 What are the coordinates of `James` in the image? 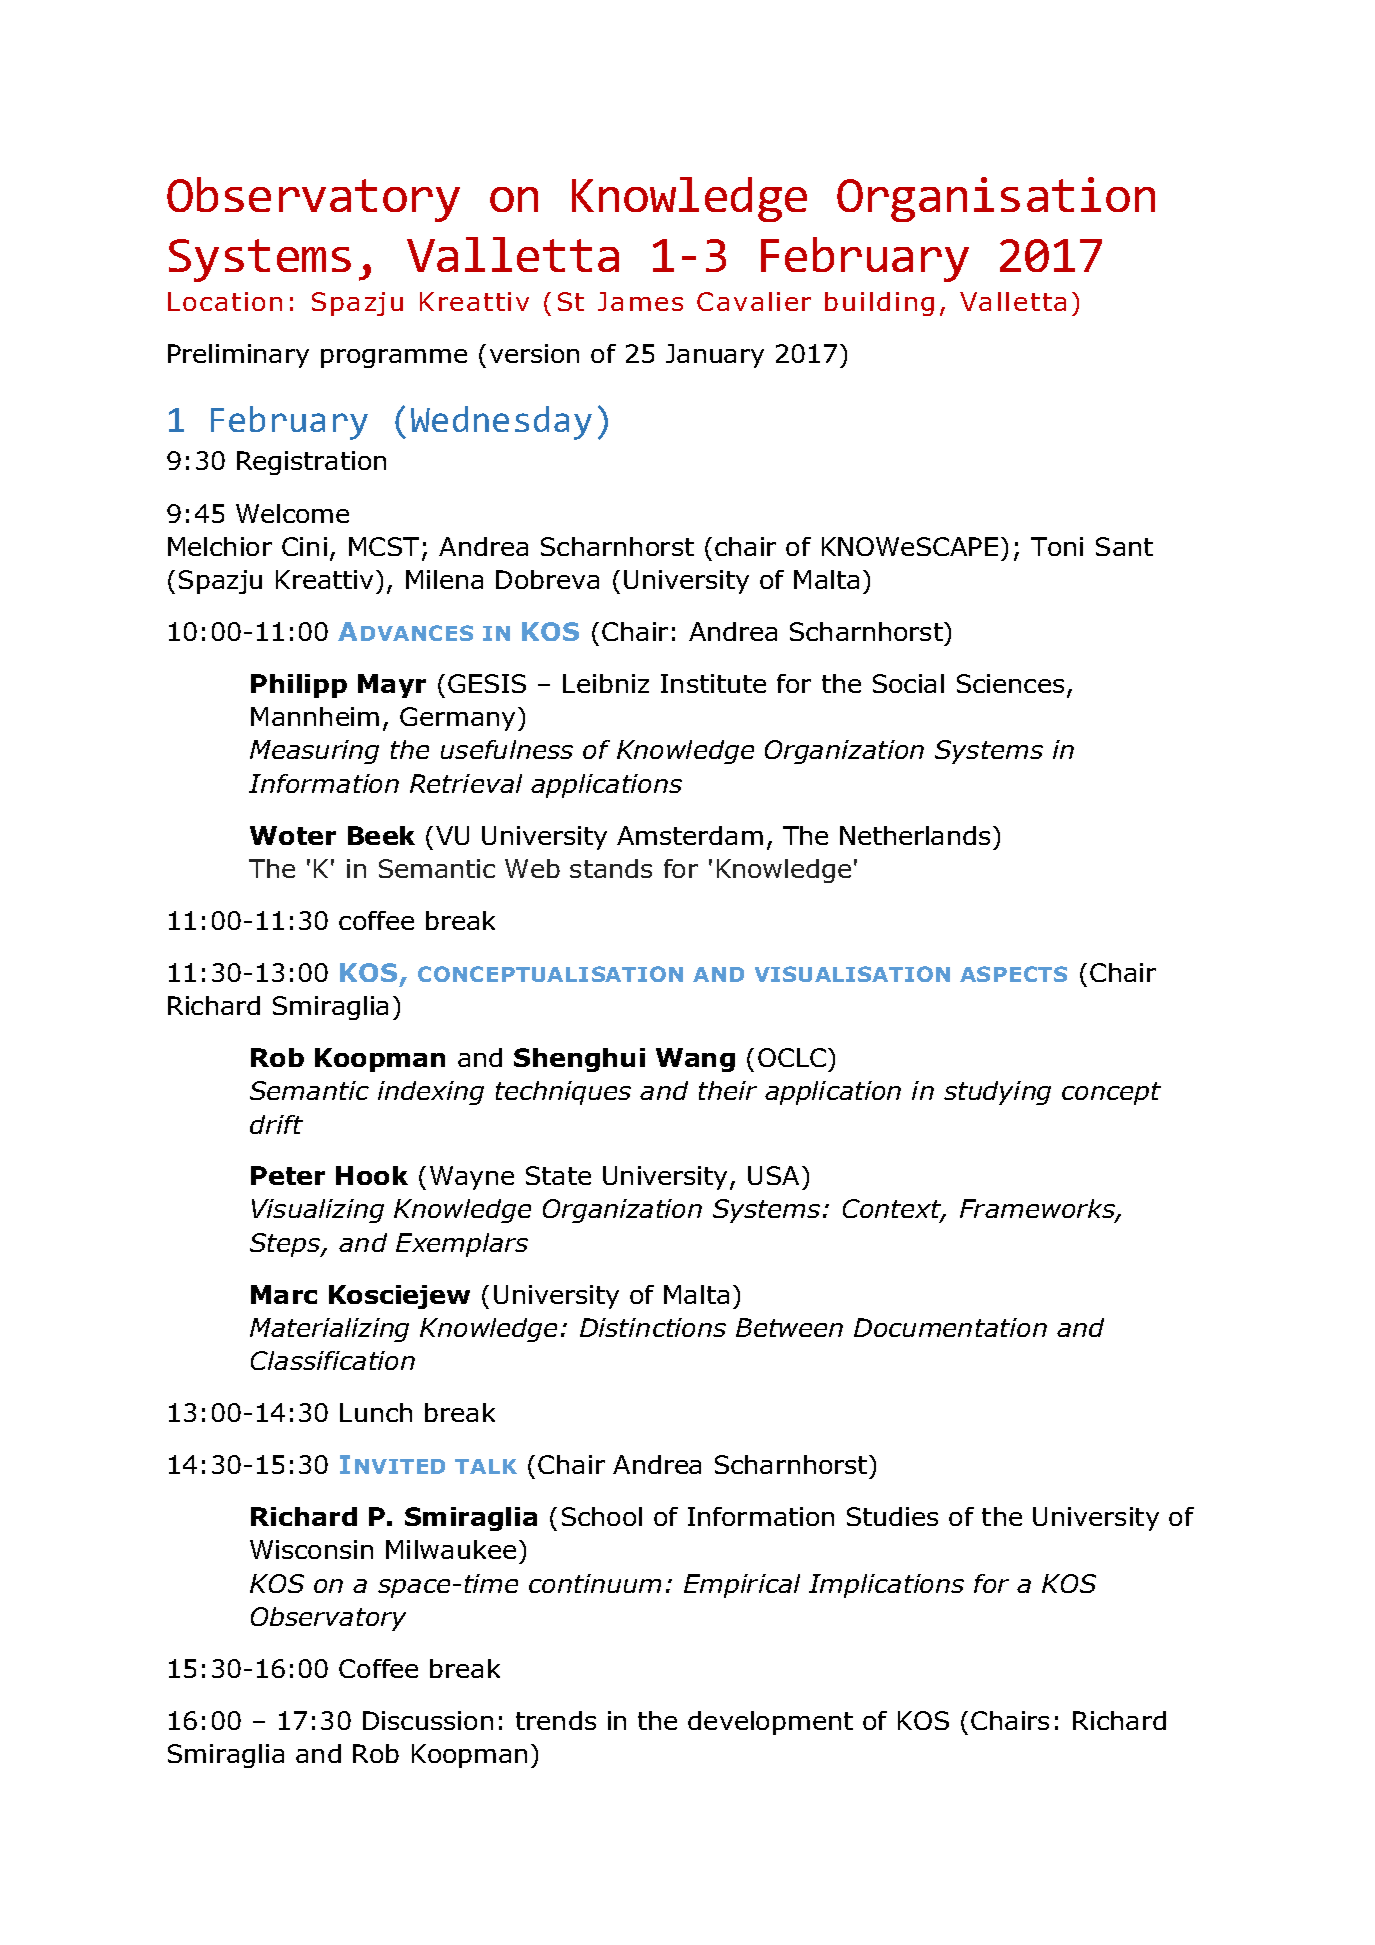 It's located at (640, 301).
